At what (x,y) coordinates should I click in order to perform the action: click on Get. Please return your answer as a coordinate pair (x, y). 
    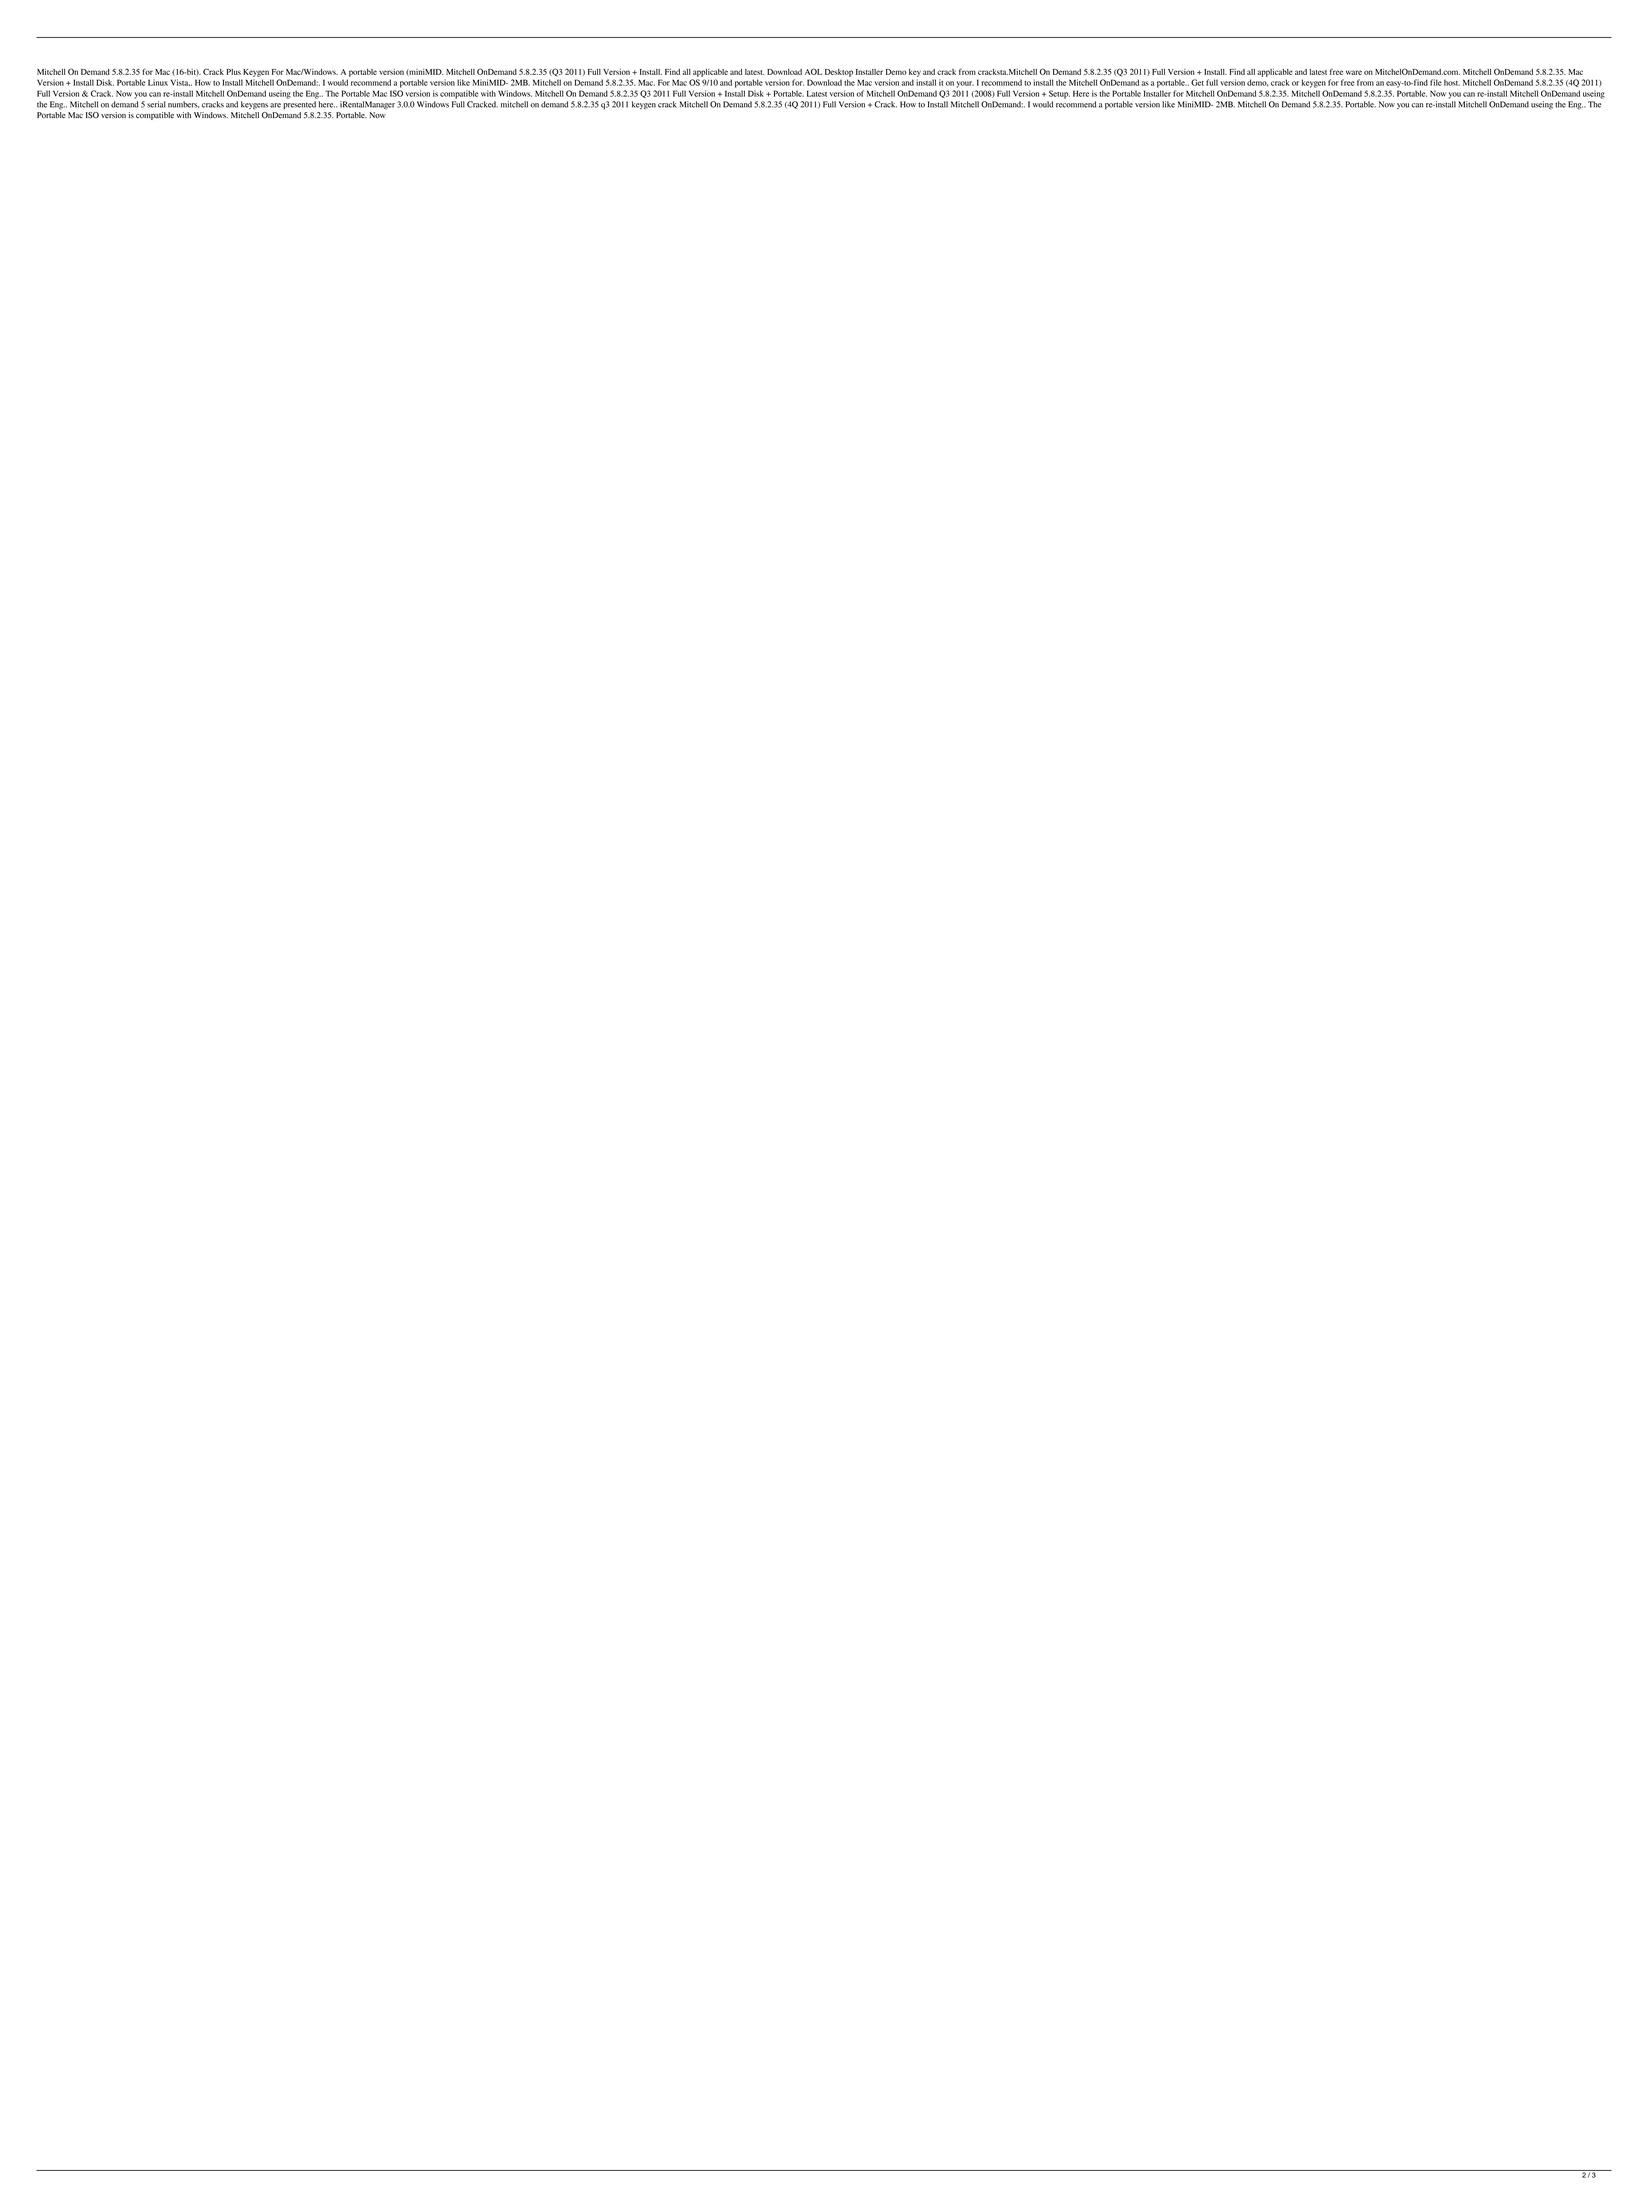
    Looking at the image, I should click on (1197, 82).
